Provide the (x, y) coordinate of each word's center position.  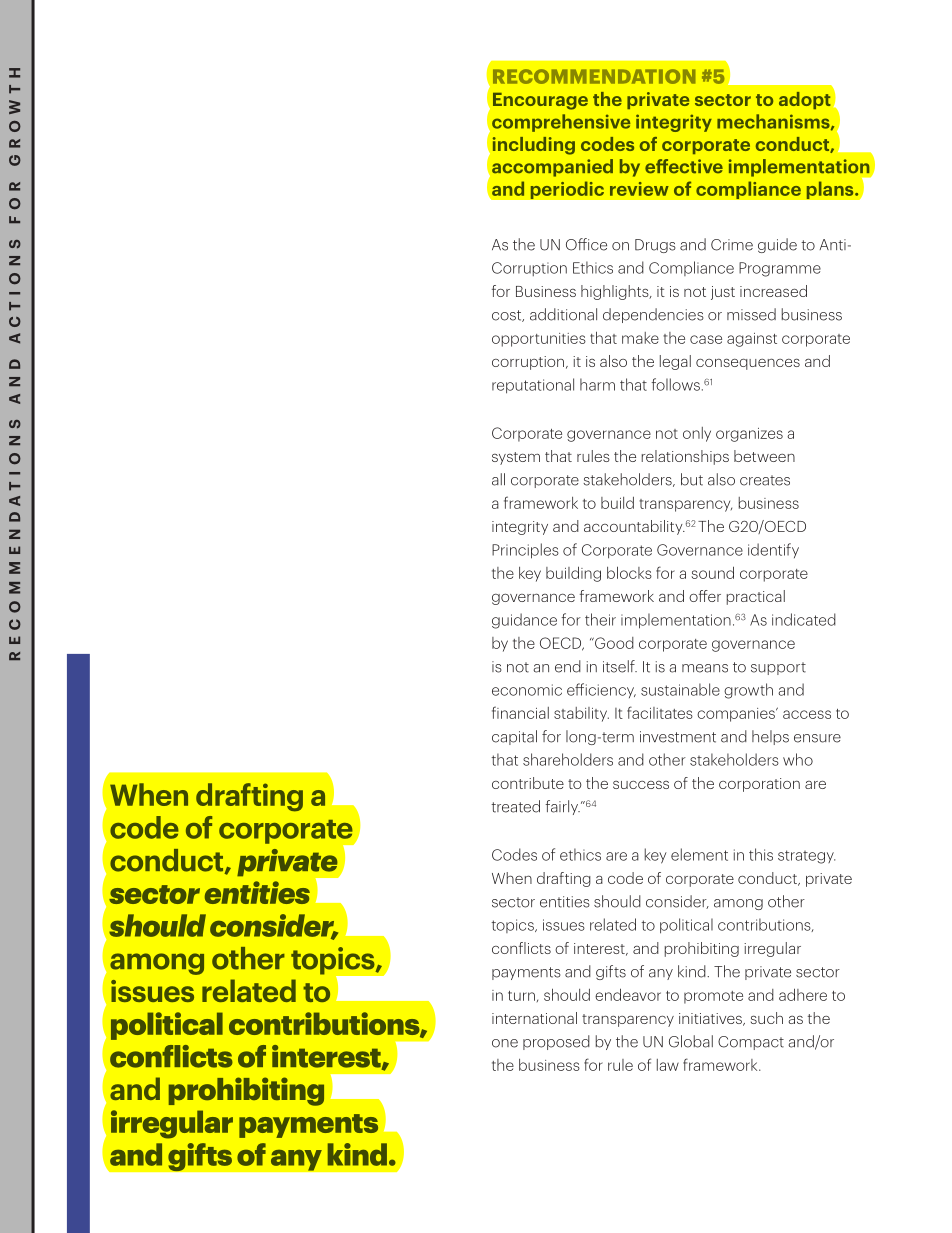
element (699, 854)
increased (773, 291)
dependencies (653, 315)
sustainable (680, 689)
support (778, 668)
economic (527, 690)
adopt (805, 100)
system (516, 458)
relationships (685, 457)
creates (765, 480)
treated (515, 806)
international (534, 1018)
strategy (806, 857)
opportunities (539, 340)
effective (684, 166)
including (534, 146)
